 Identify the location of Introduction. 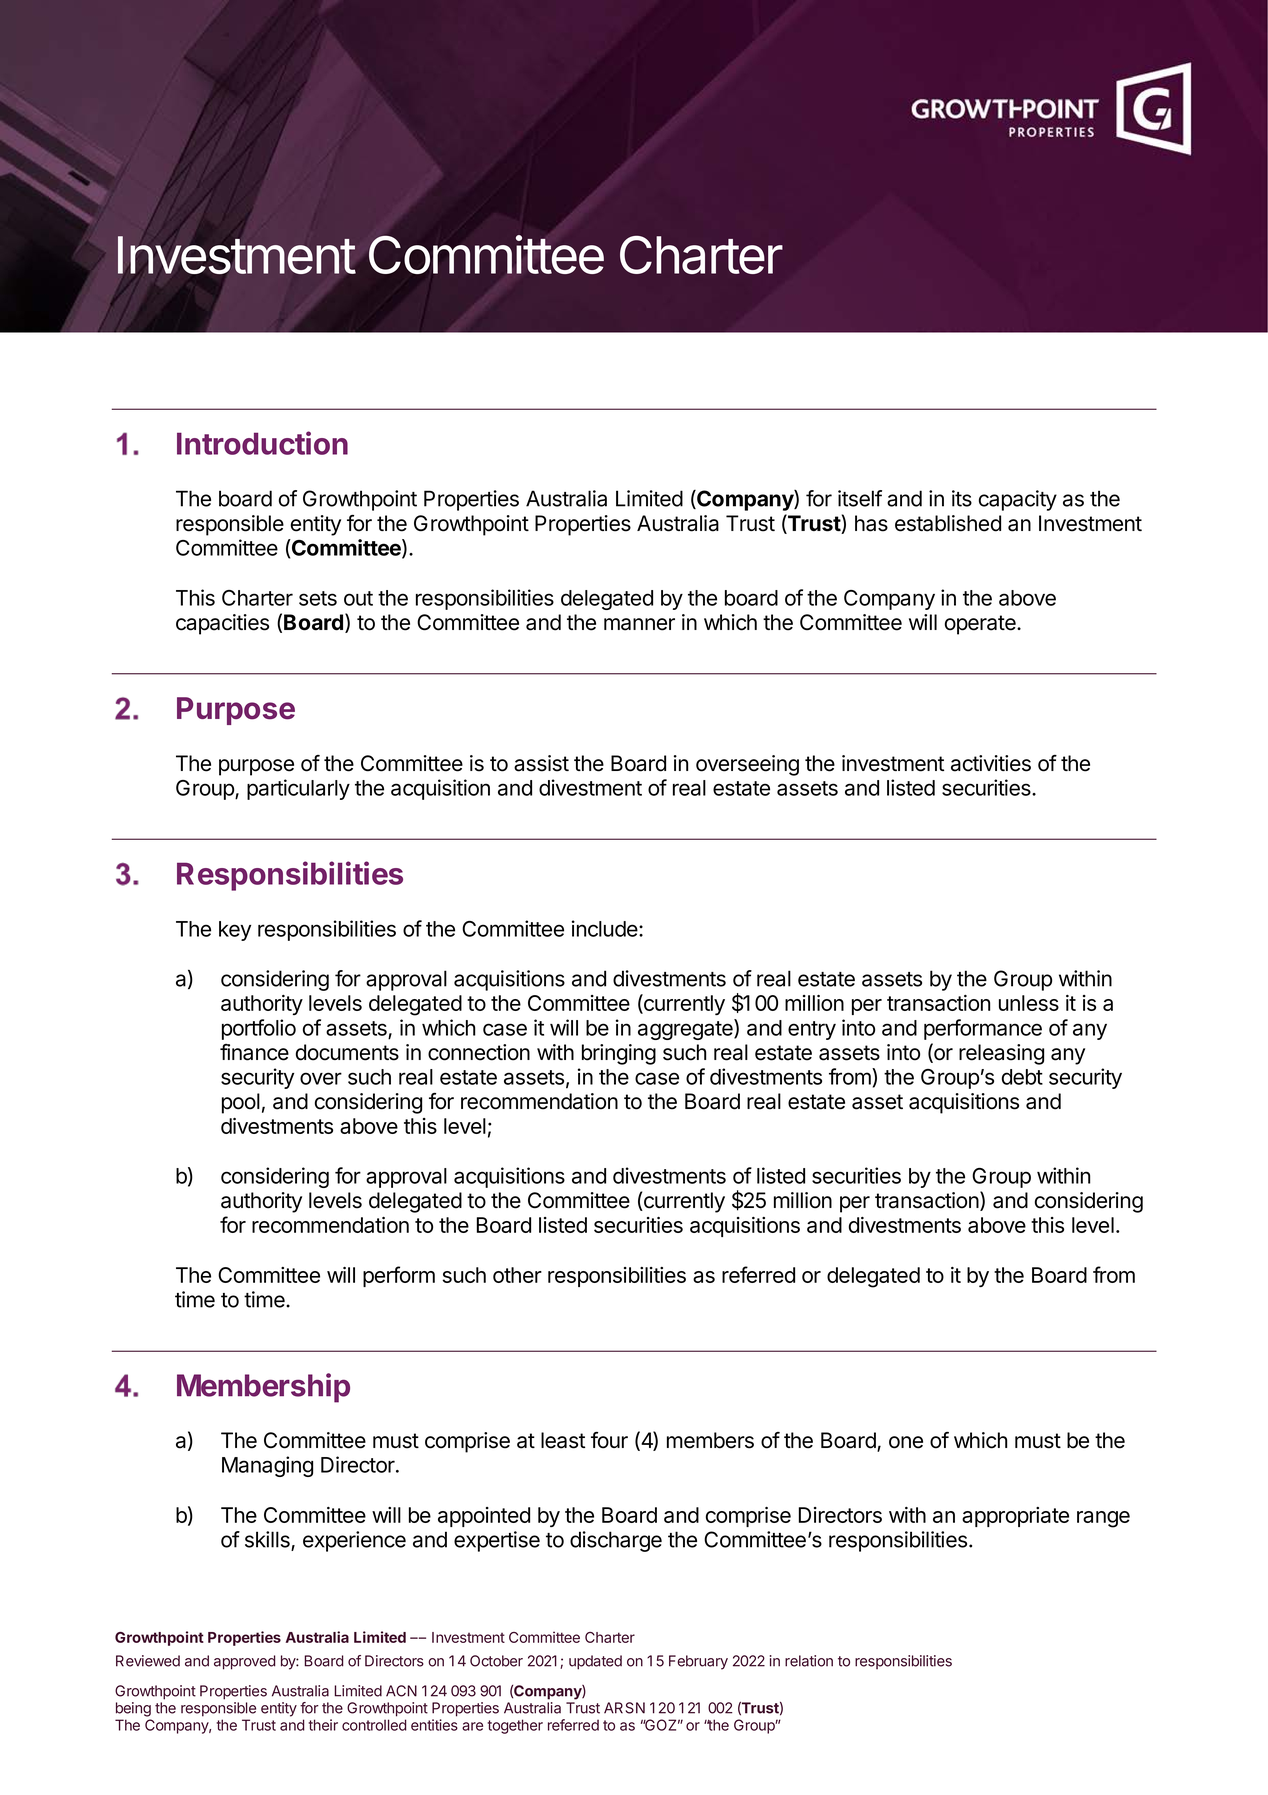
(262, 443).
